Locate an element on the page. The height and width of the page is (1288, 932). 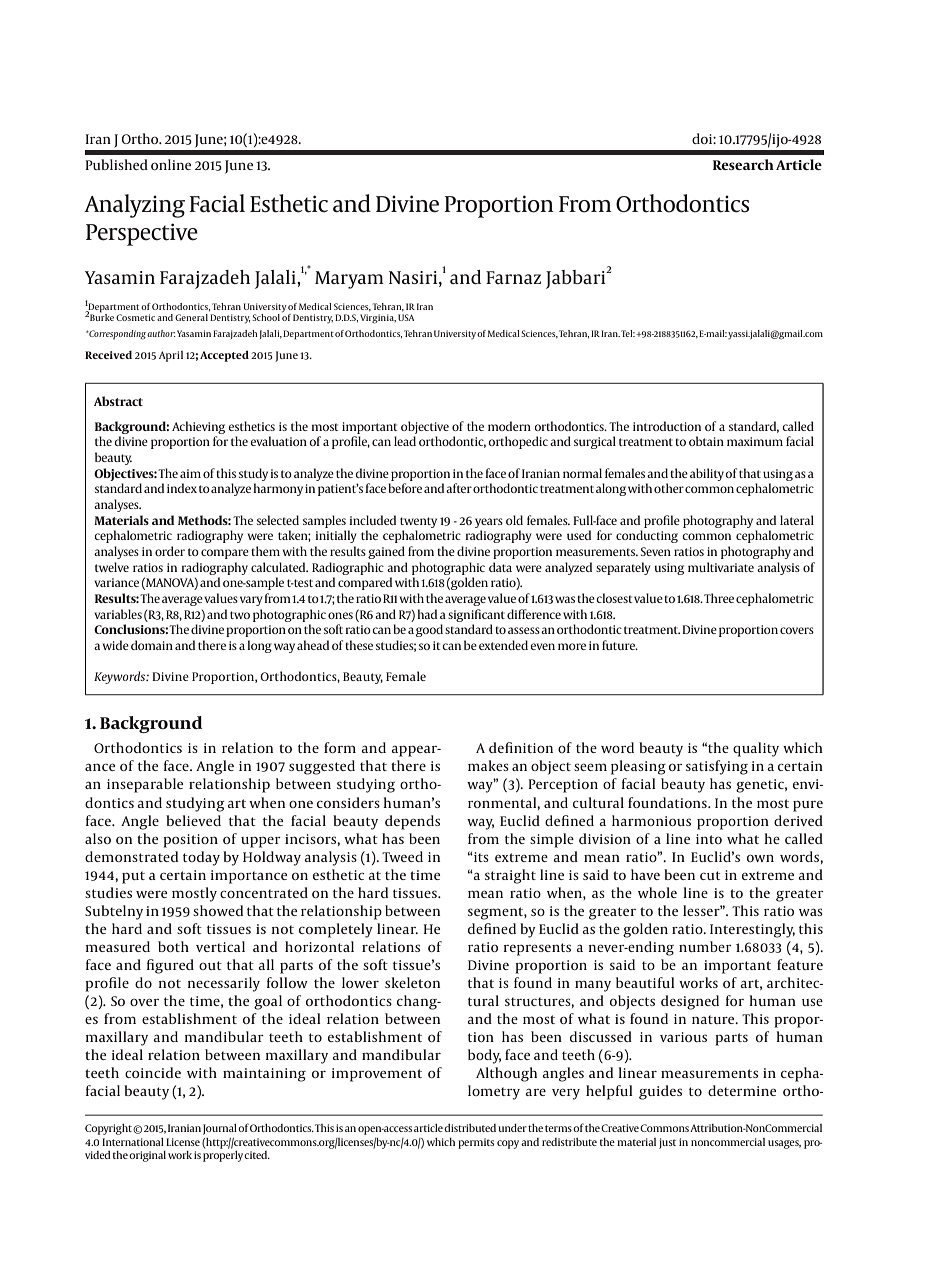
cut is located at coordinates (710, 875).
